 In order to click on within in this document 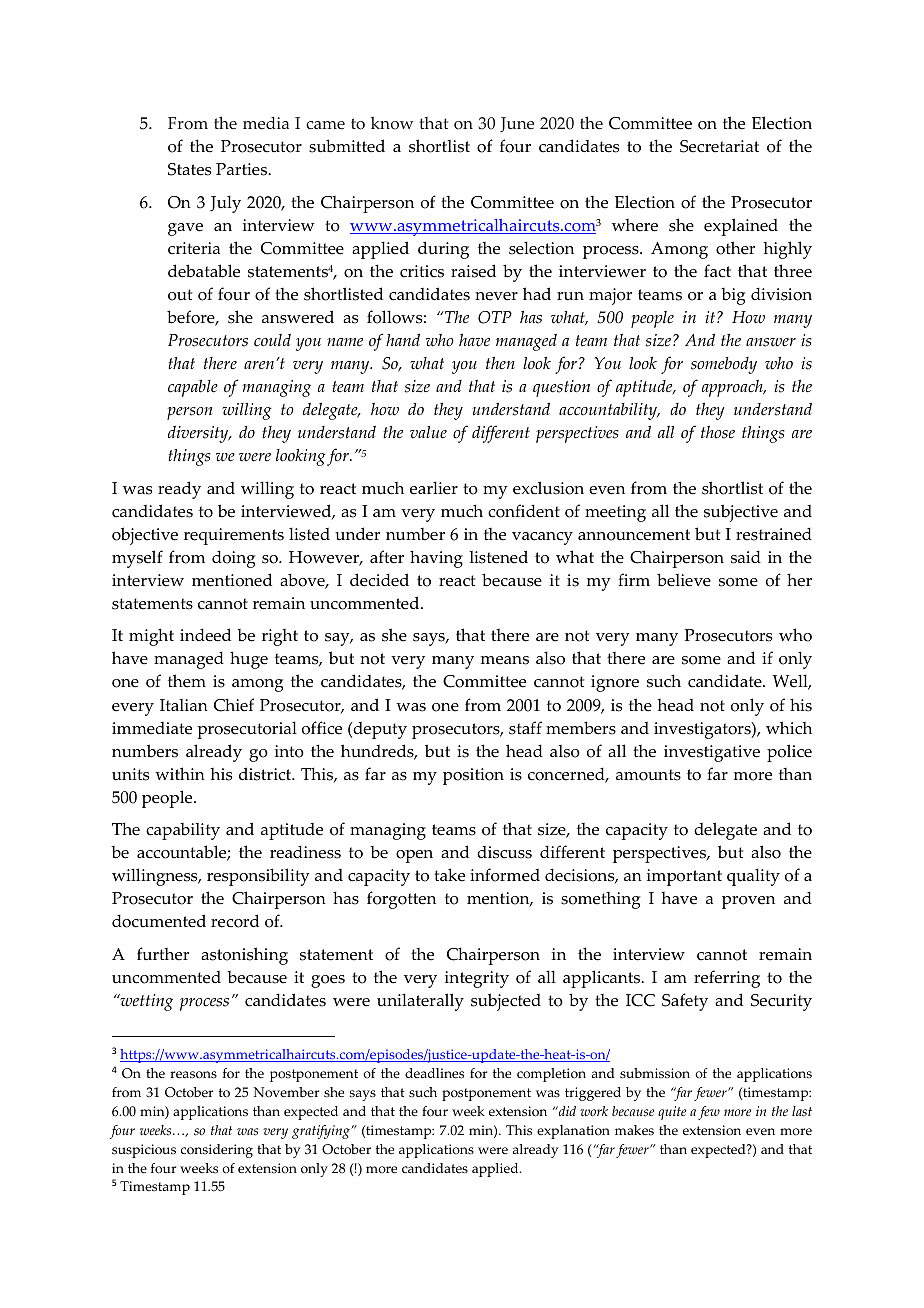, I will do `click(180, 773)`.
